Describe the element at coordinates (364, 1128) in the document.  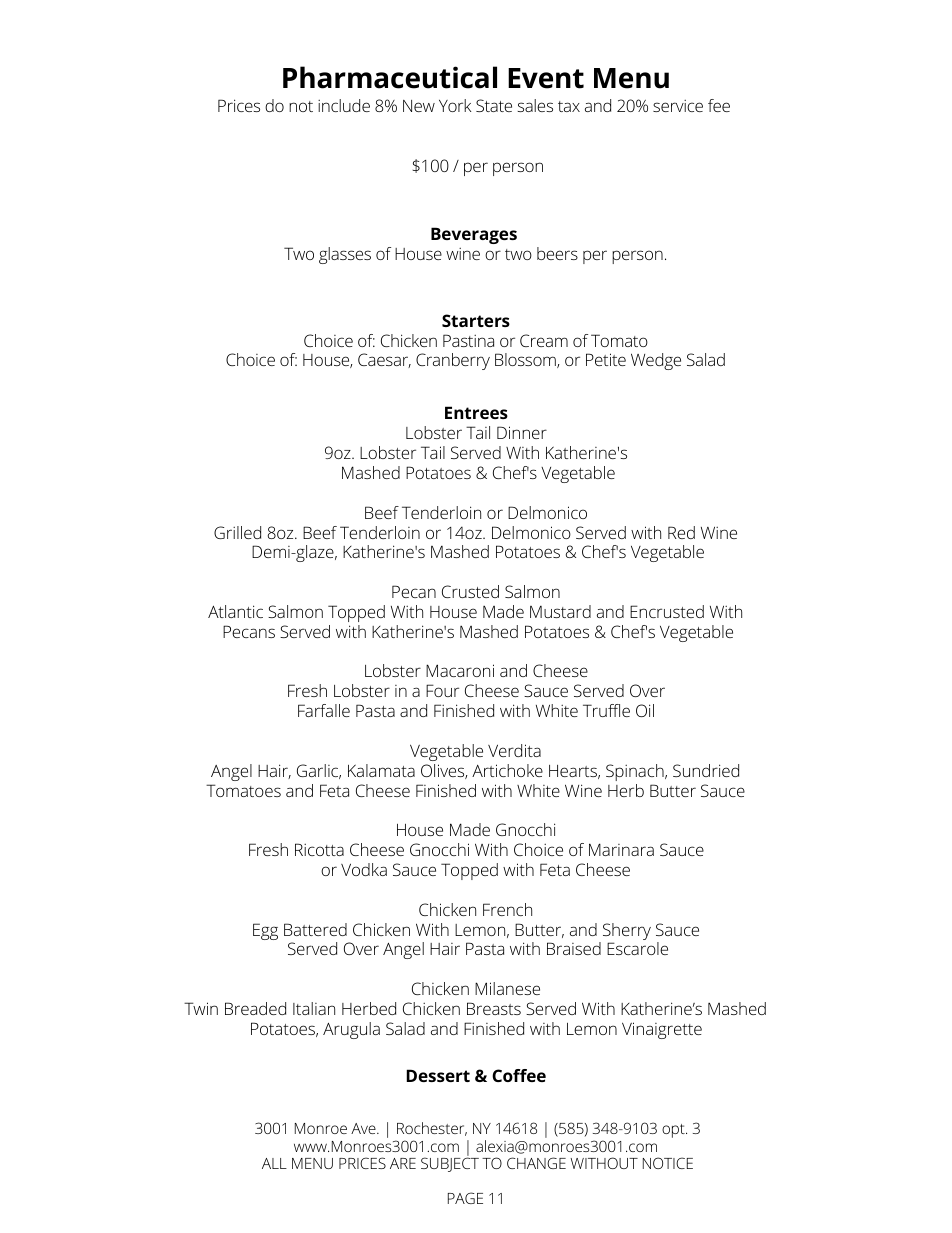
I see `Ave` at that location.
